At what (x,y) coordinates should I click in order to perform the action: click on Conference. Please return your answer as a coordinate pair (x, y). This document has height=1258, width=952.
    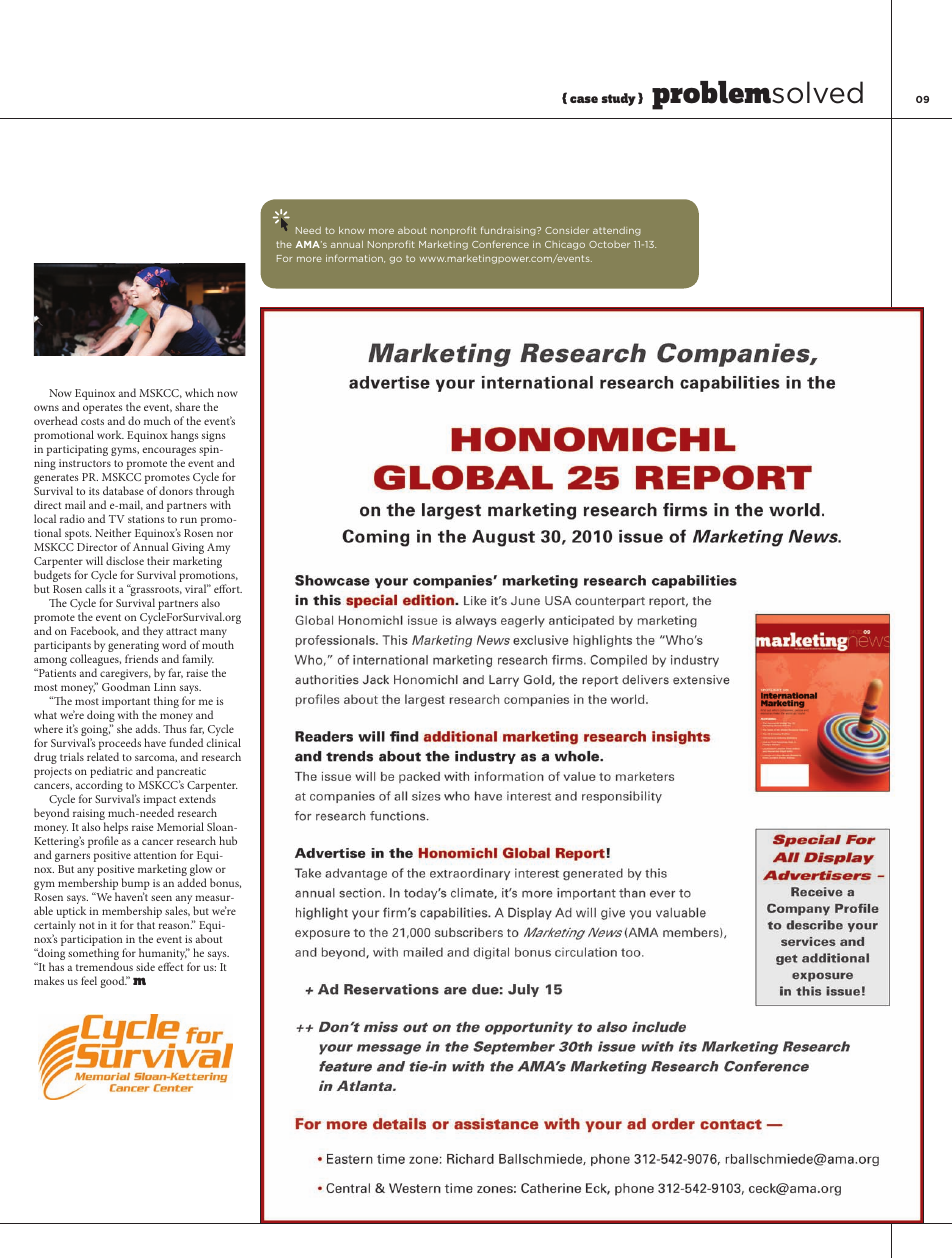
    Looking at the image, I should click on (500, 244).
